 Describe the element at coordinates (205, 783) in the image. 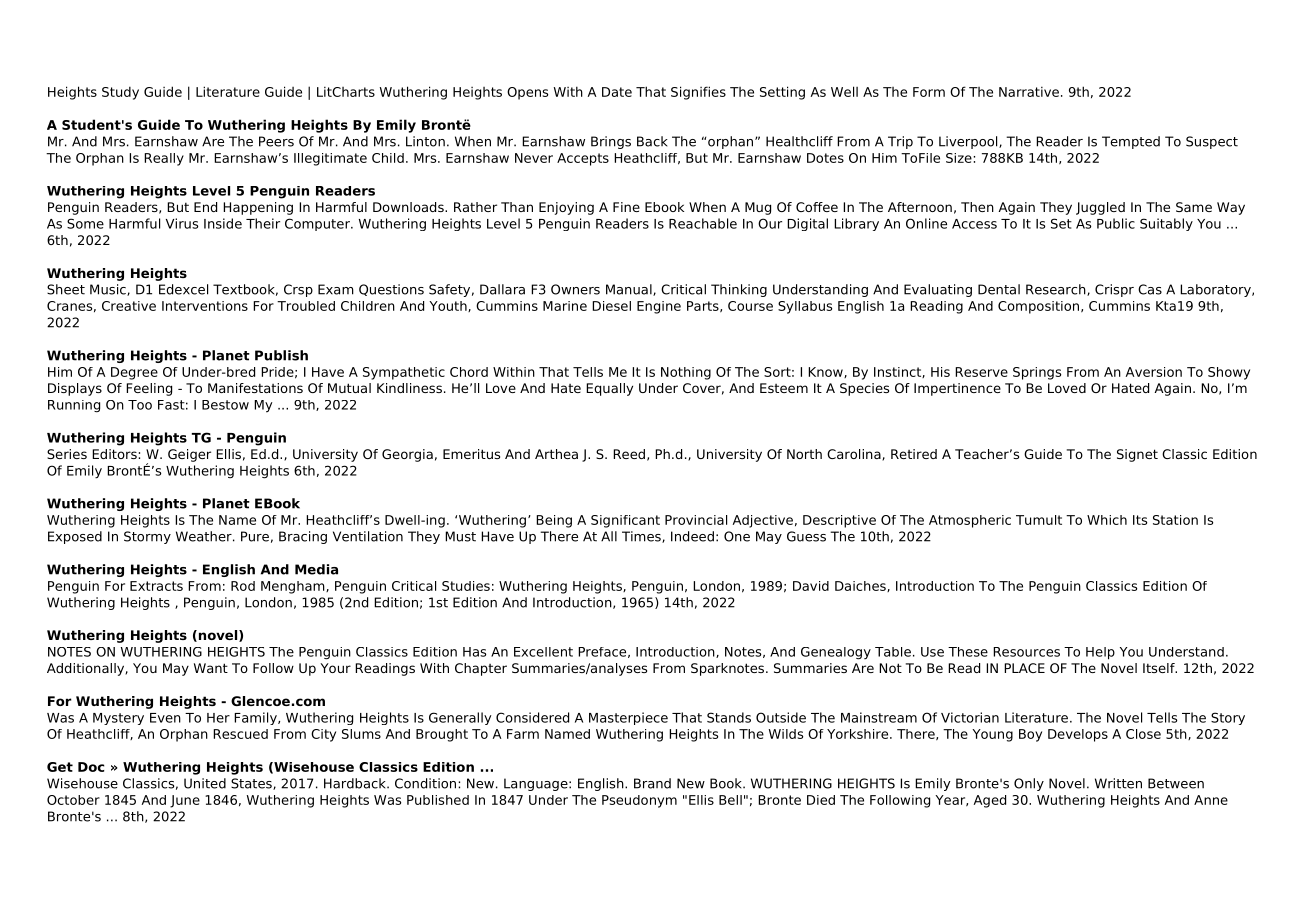

I see `United` at that location.
